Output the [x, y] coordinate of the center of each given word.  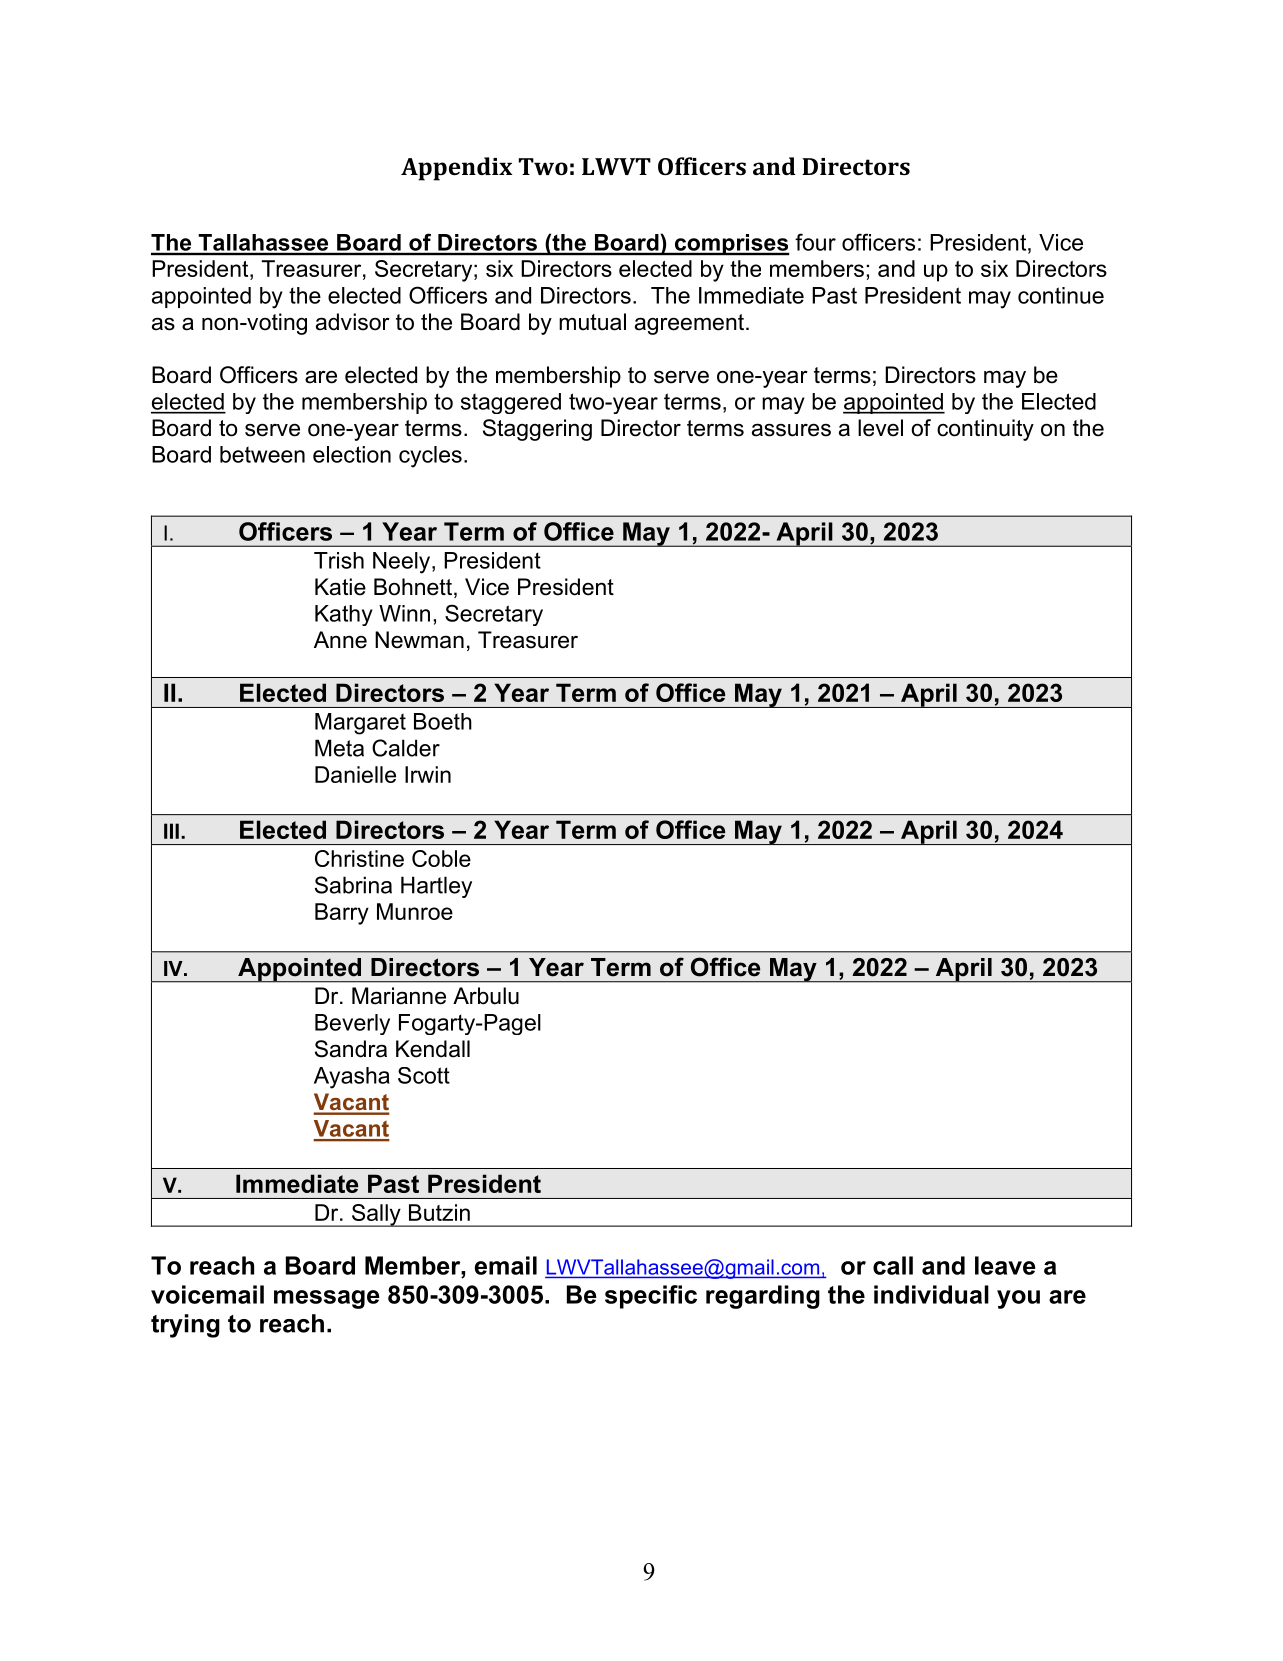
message [327, 1299]
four [815, 242]
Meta [339, 748]
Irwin [428, 774]
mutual [592, 322]
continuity [985, 430]
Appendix [456, 169]
